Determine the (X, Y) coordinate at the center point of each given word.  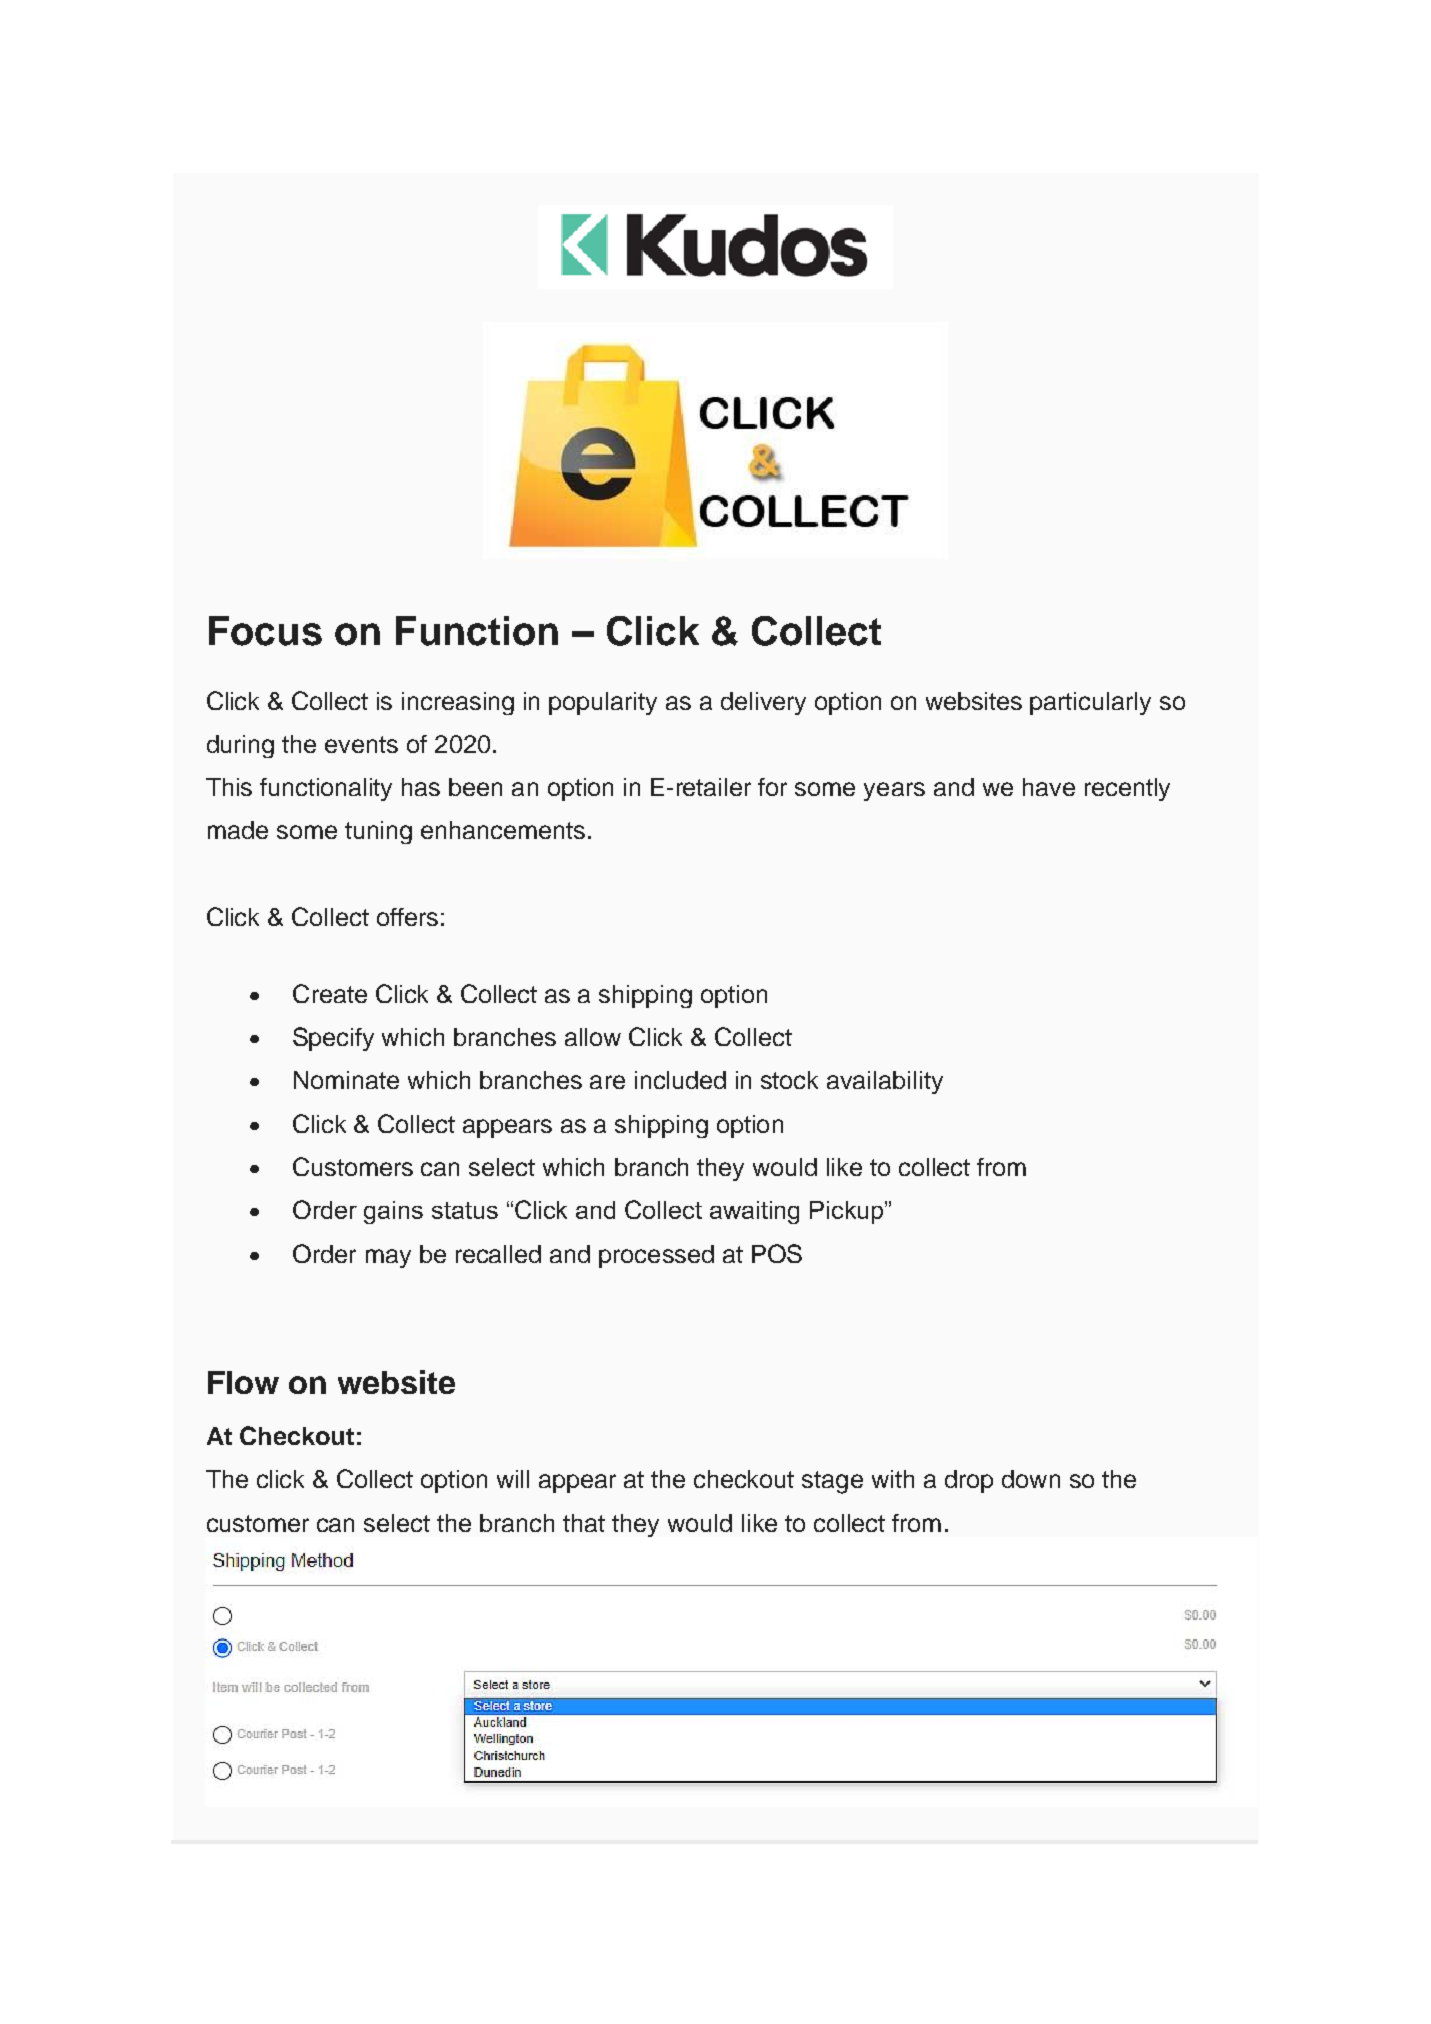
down (1031, 1479)
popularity (603, 703)
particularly (1090, 703)
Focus (265, 631)
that (584, 1523)
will (513, 1479)
